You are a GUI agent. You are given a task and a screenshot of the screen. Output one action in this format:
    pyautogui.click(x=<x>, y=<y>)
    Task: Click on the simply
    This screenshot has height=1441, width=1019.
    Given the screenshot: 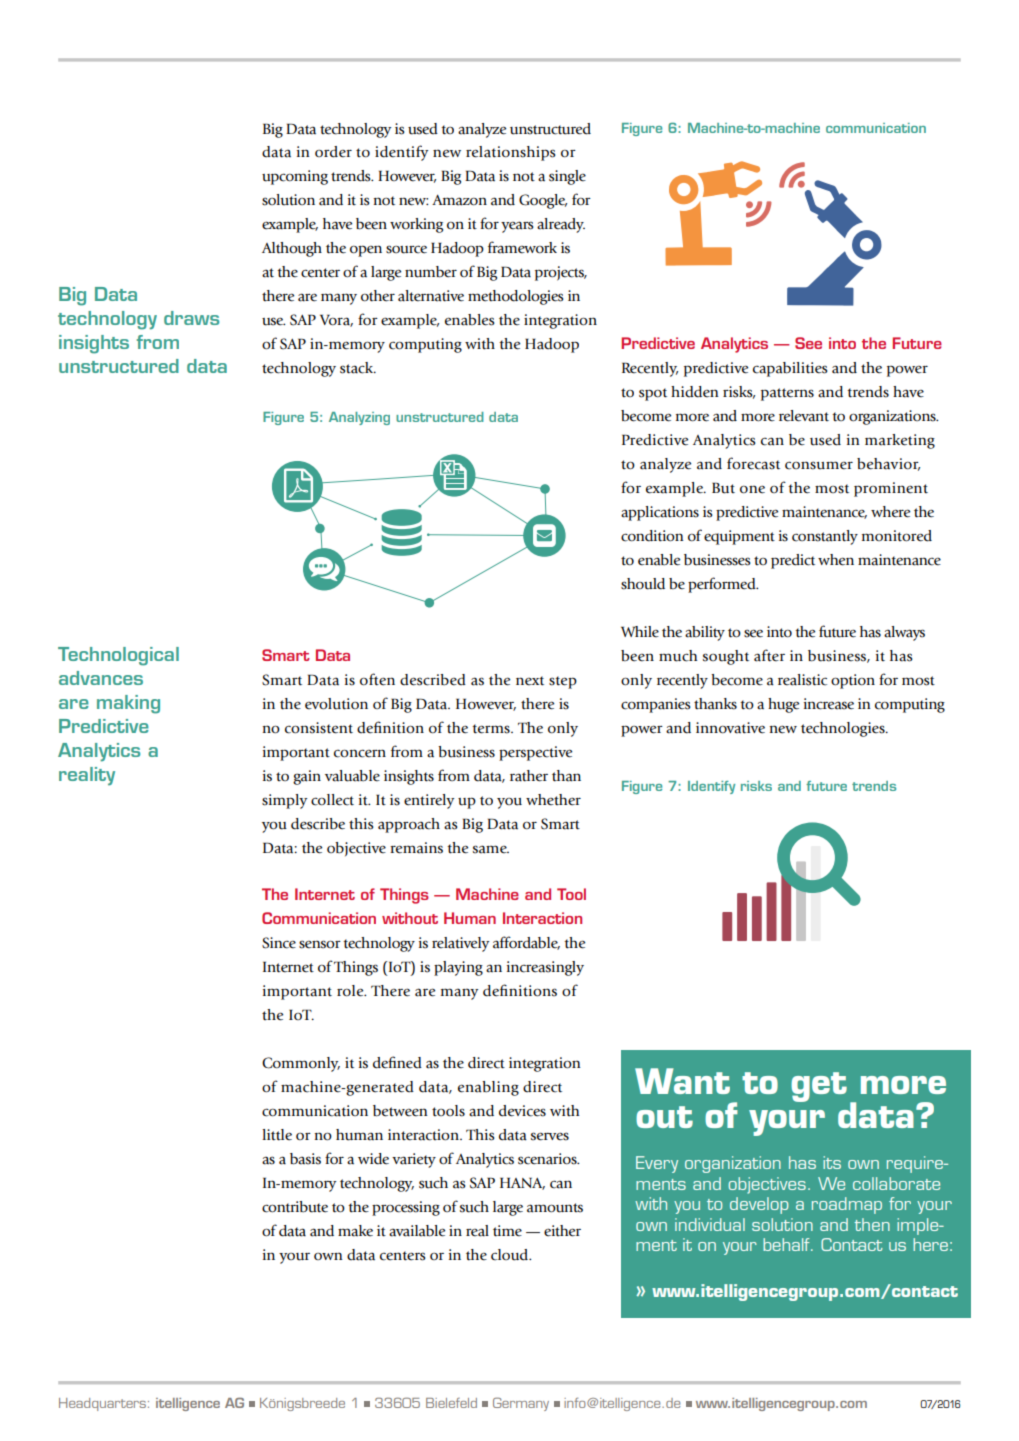 What is the action you would take?
    pyautogui.click(x=284, y=801)
